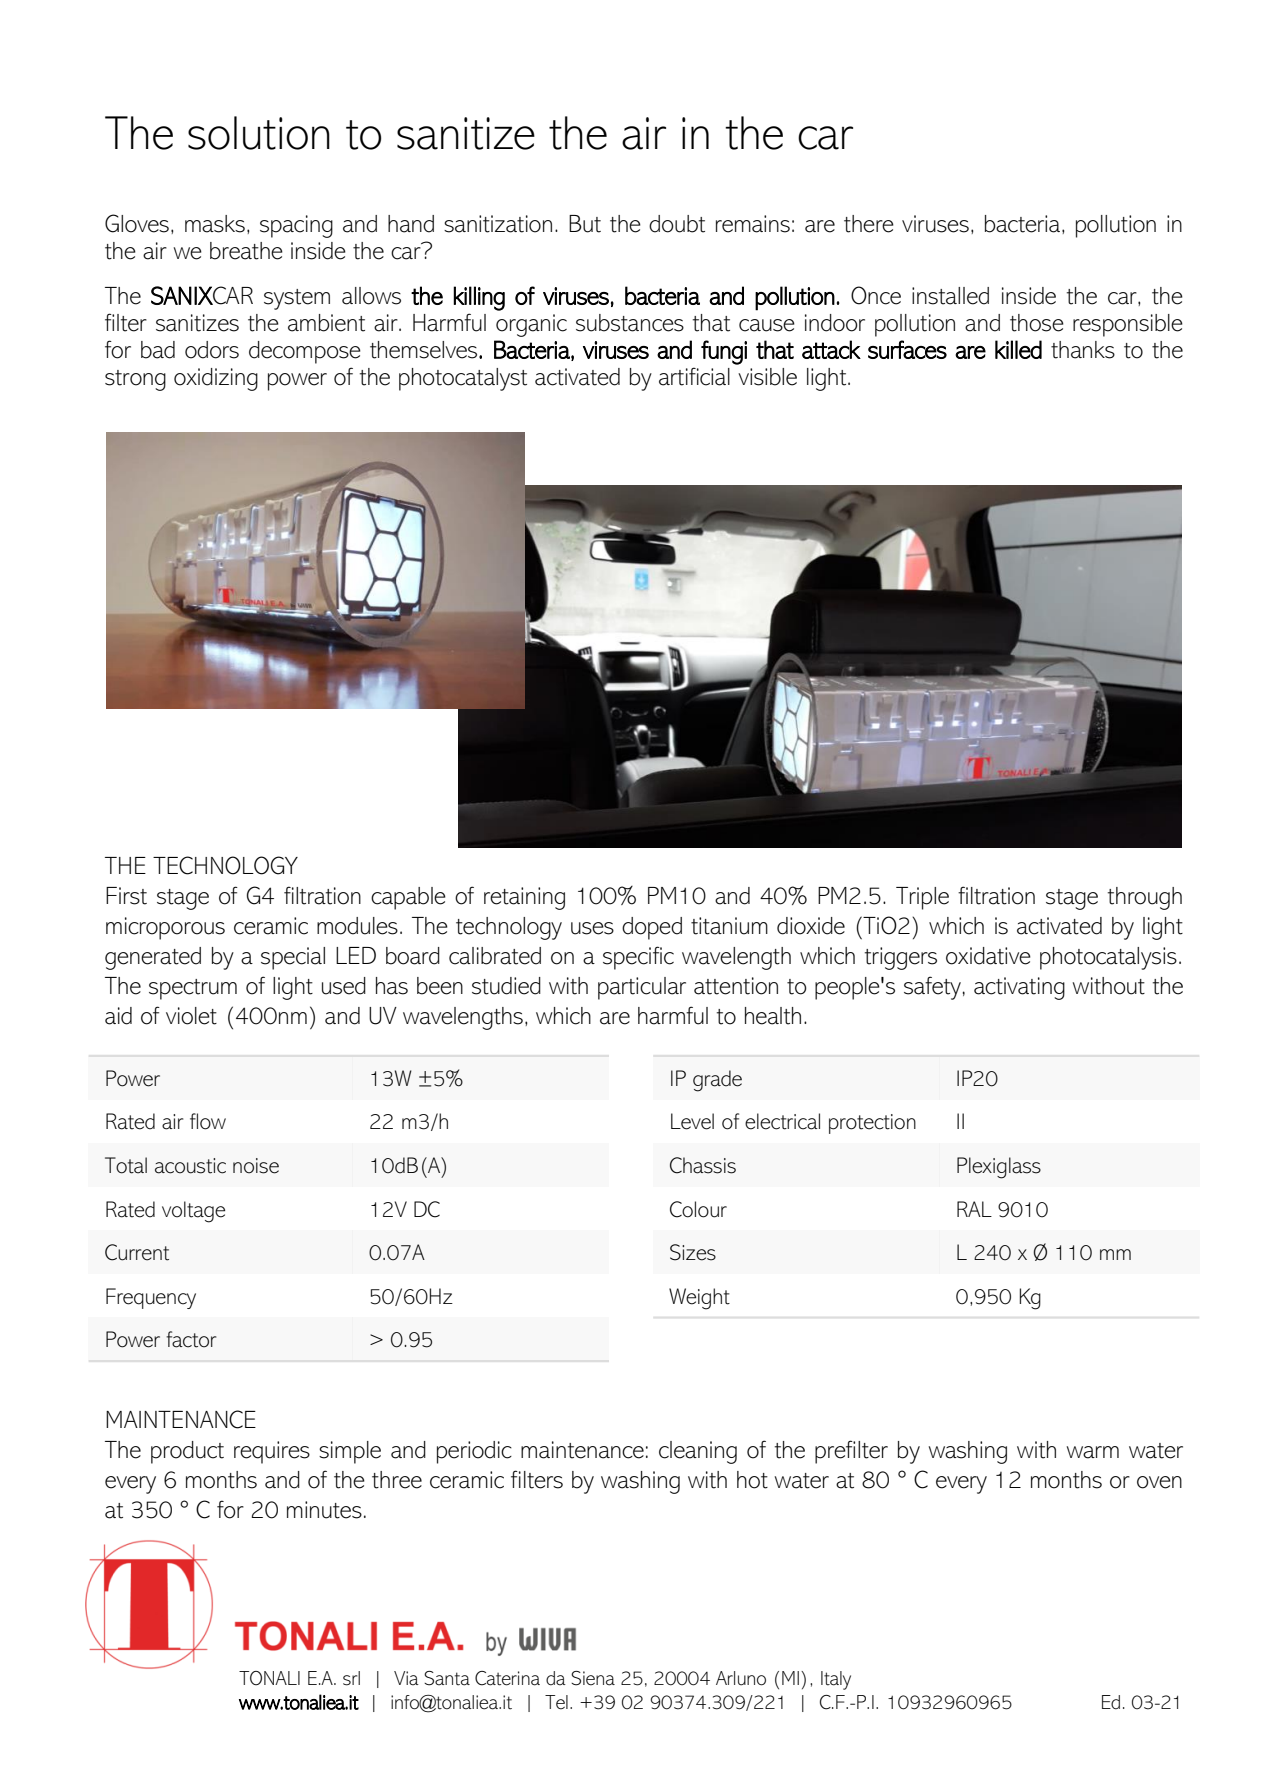 The width and height of the screenshot is (1288, 1771). I want to click on factor, so click(191, 1339).
